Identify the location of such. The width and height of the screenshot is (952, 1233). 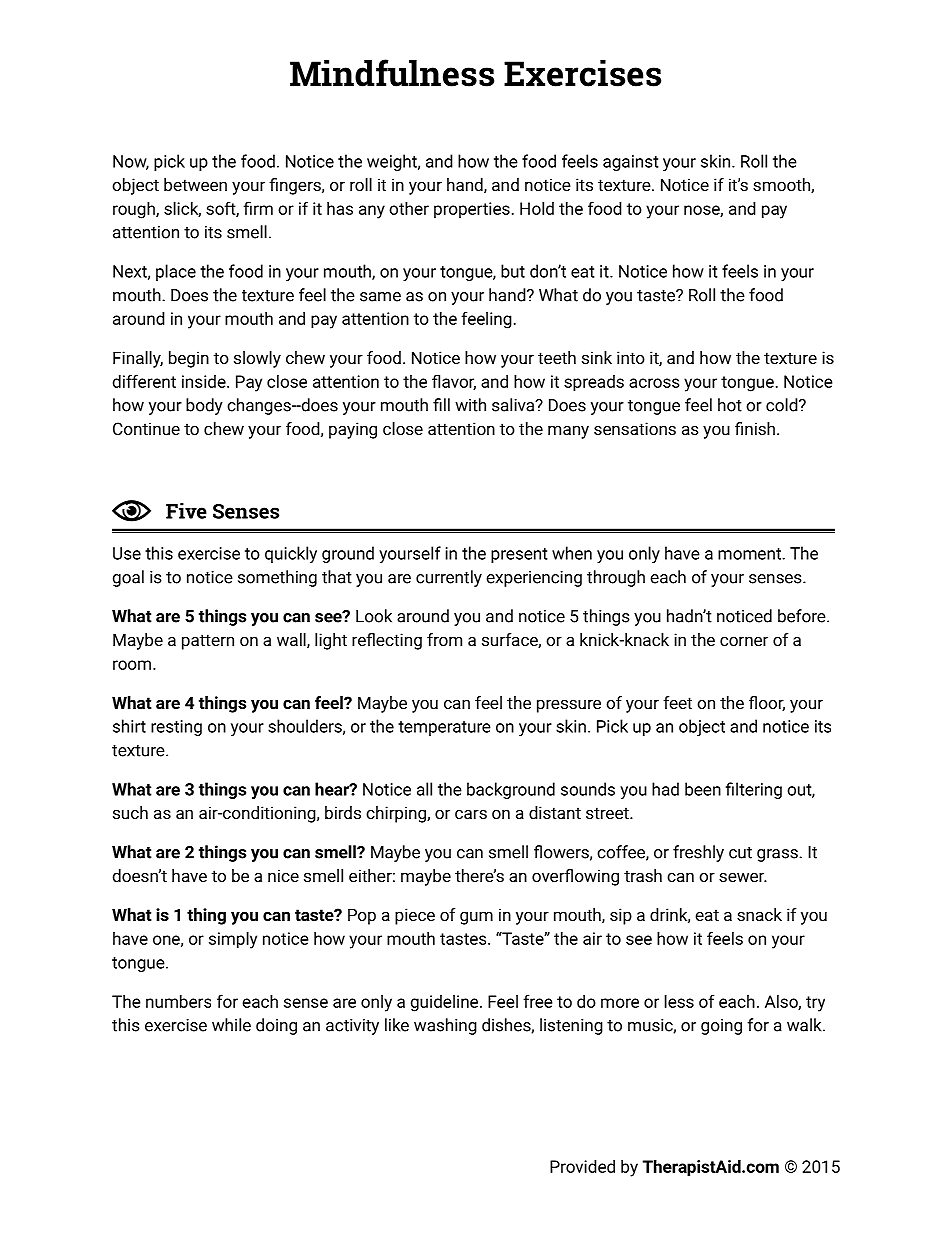
(130, 812).
